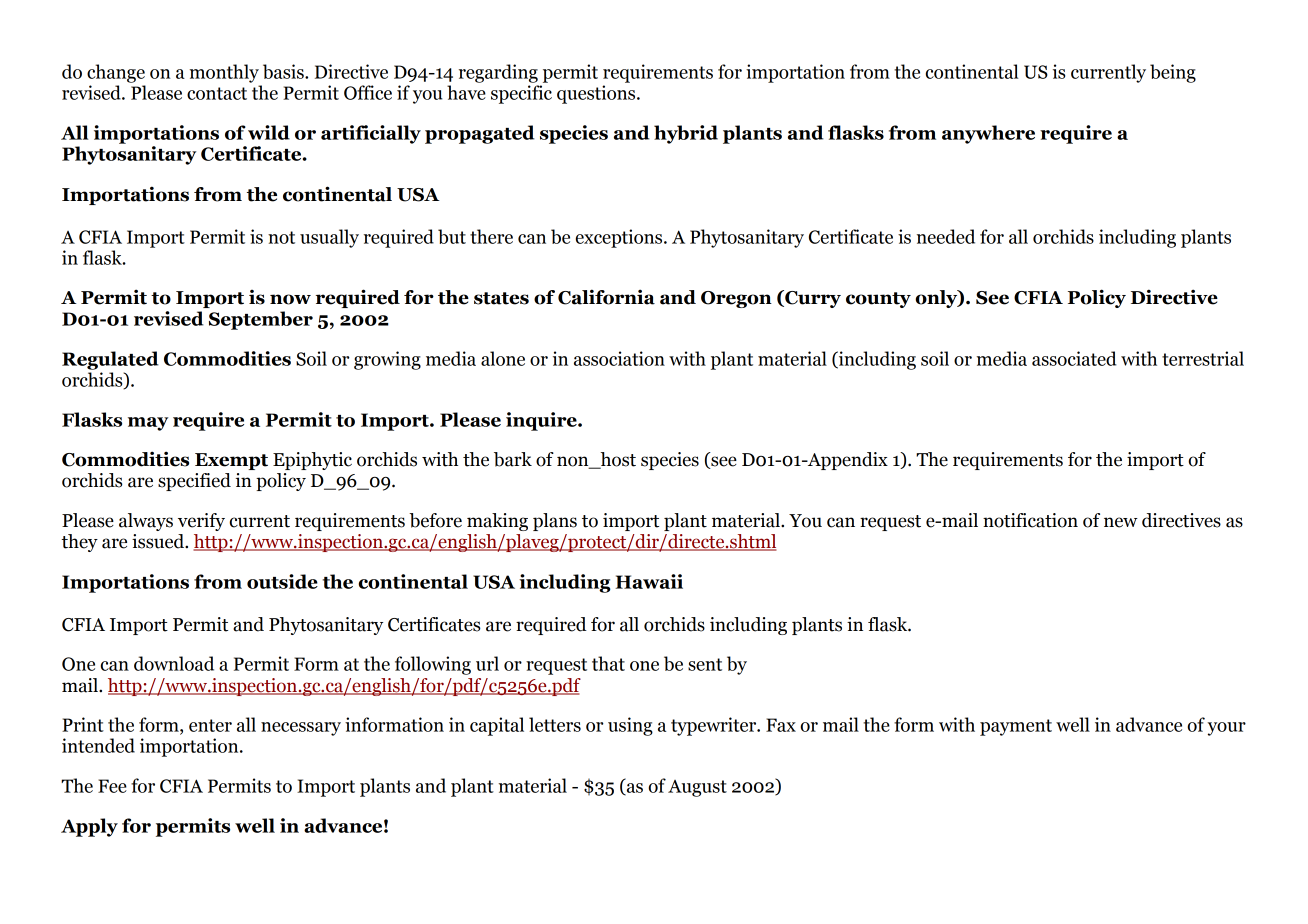 The width and height of the screenshot is (1308, 924). I want to click on August, so click(697, 788).
